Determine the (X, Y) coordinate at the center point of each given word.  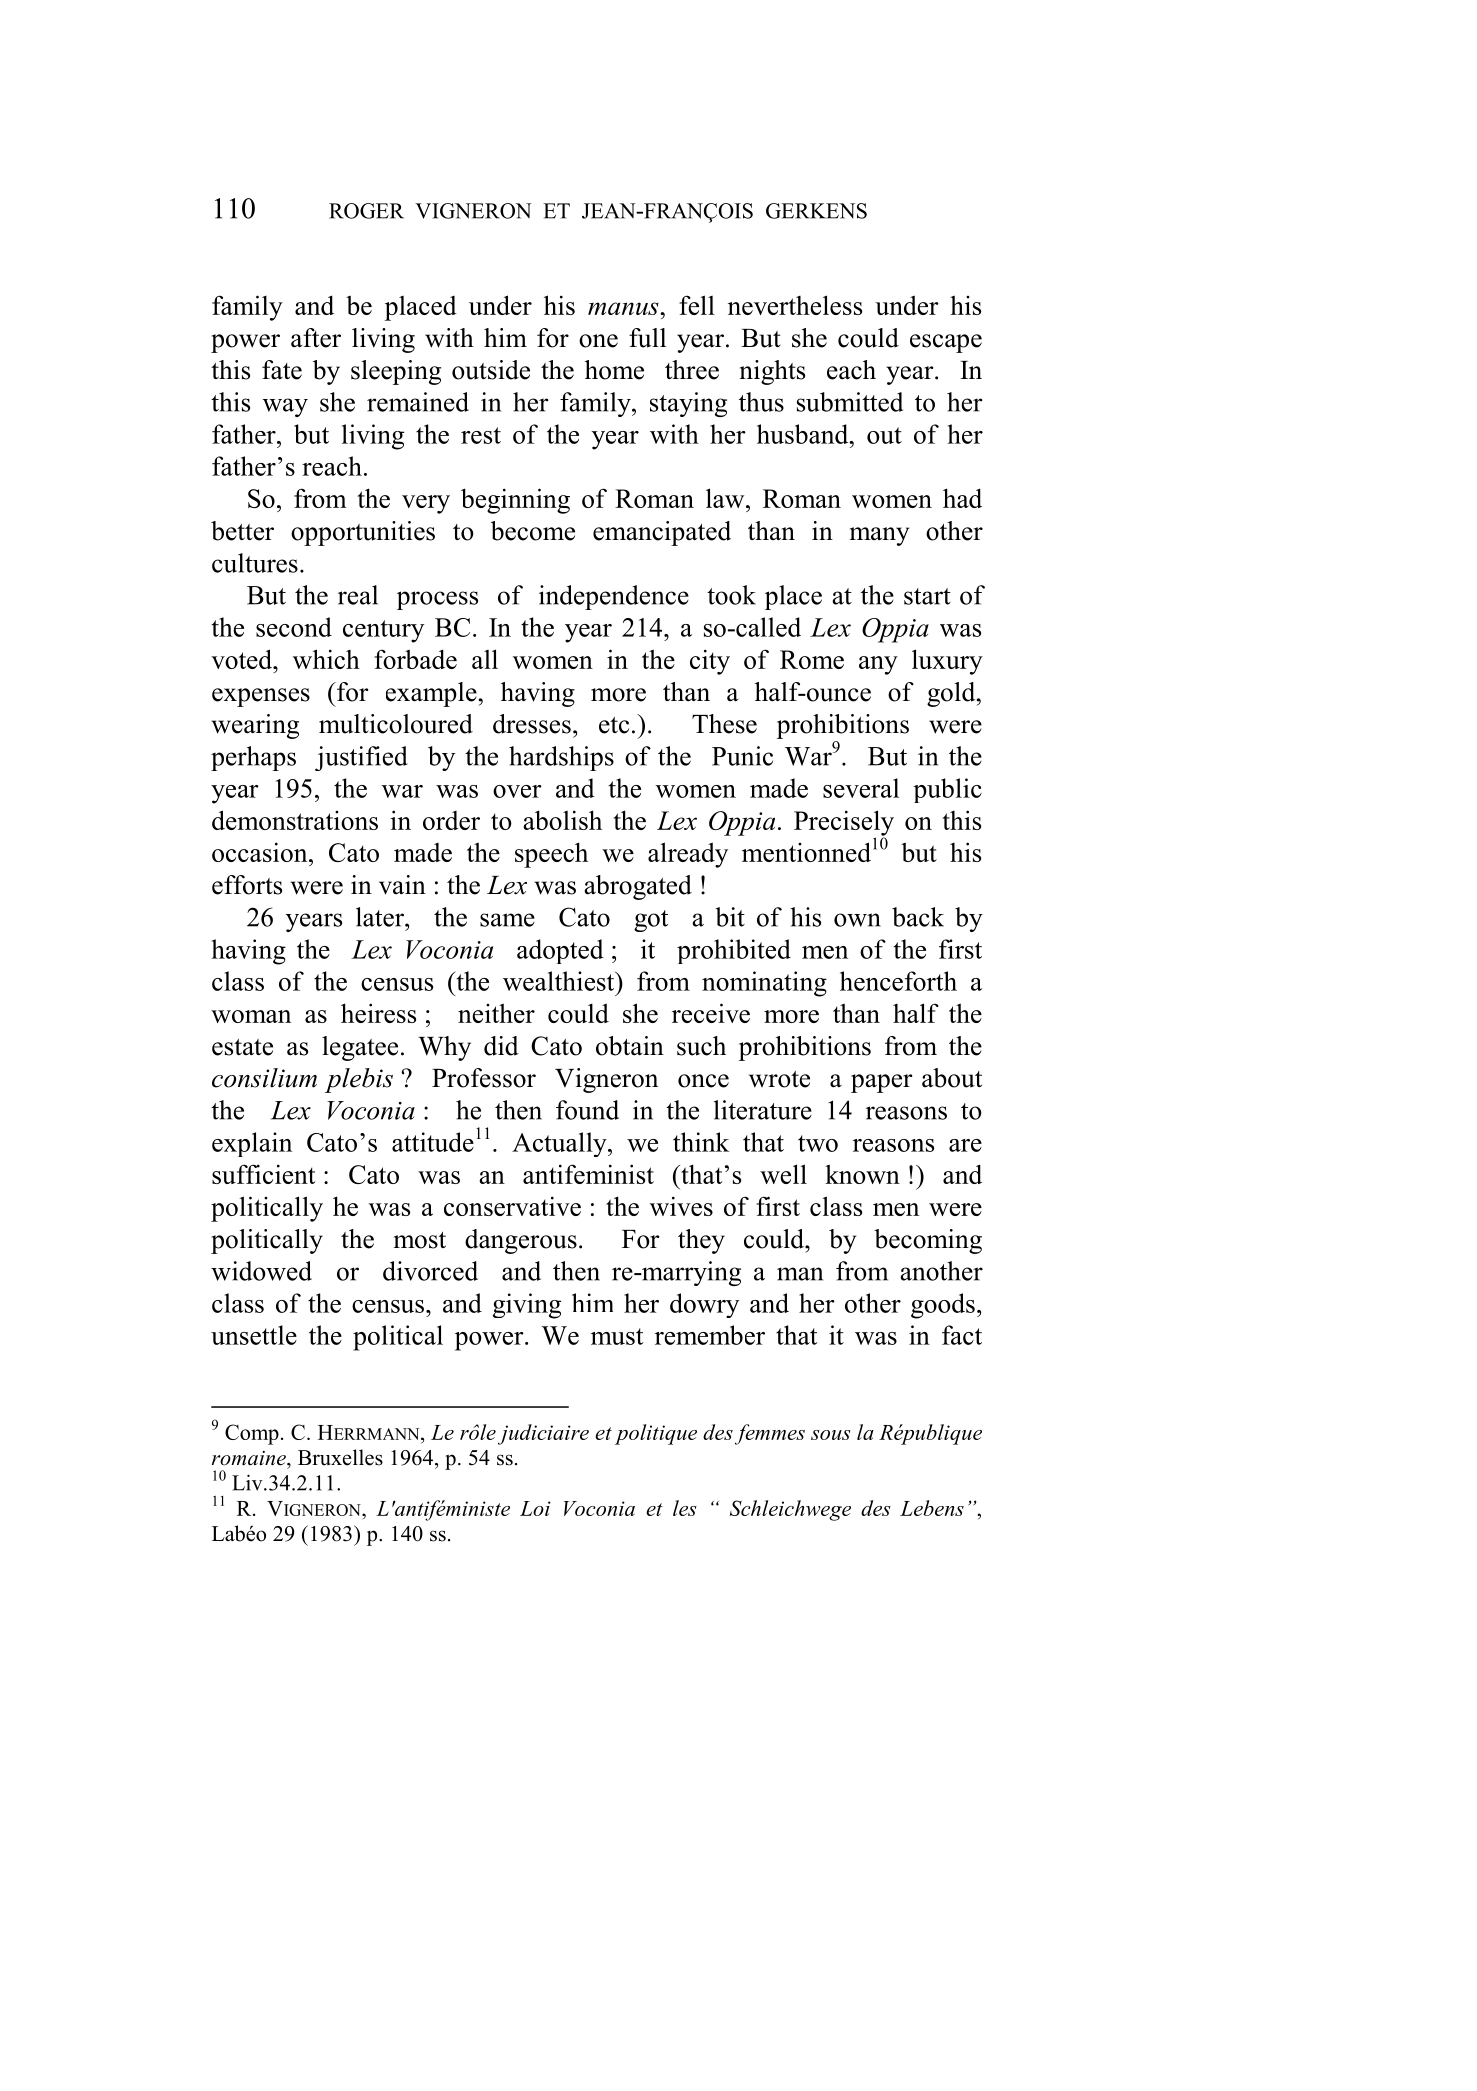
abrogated (638, 887)
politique (656, 1434)
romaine (250, 1458)
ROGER (366, 211)
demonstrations (295, 820)
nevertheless (795, 305)
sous (831, 1435)
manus (624, 308)
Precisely (844, 824)
